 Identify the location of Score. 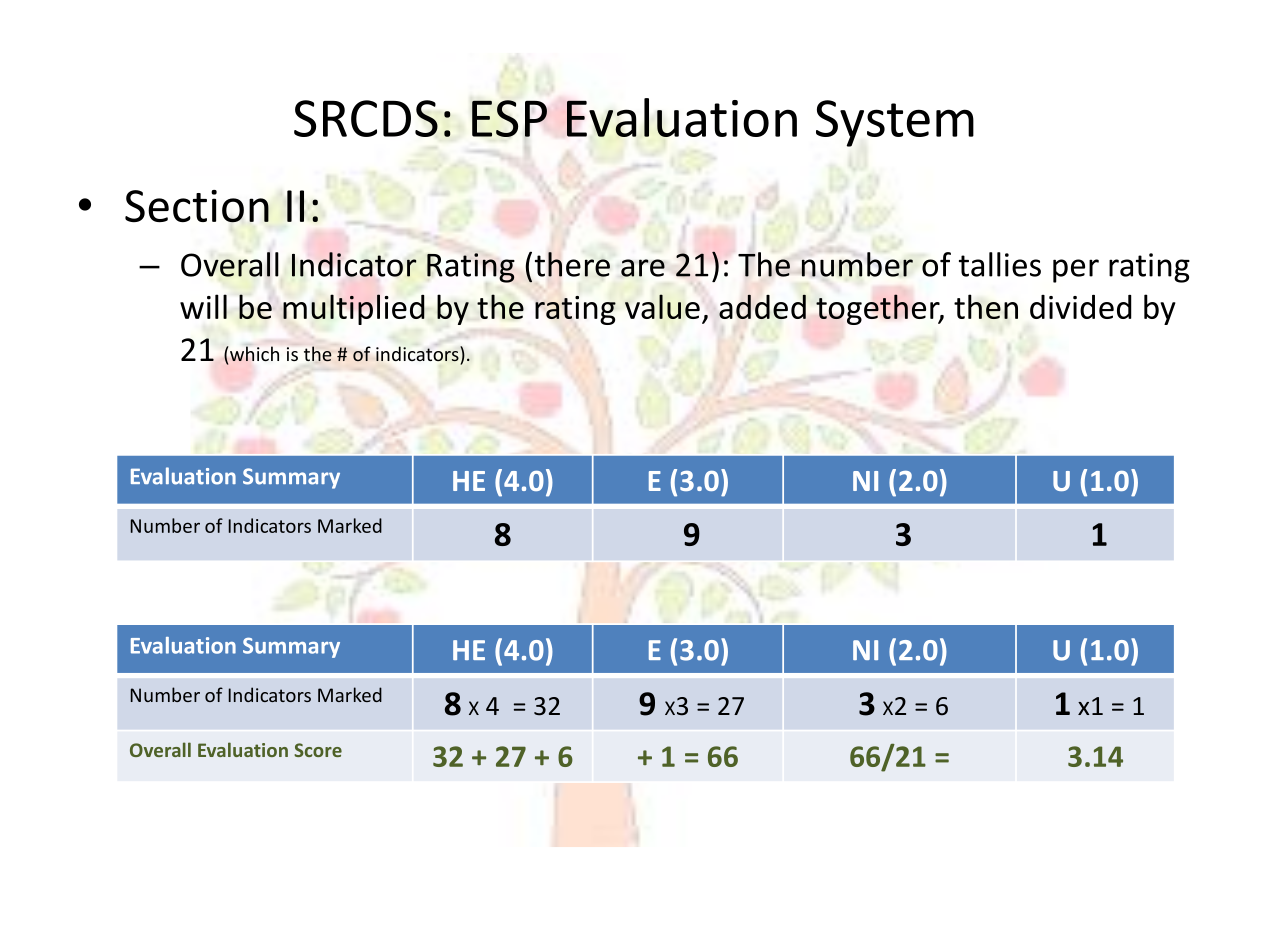
(318, 750).
